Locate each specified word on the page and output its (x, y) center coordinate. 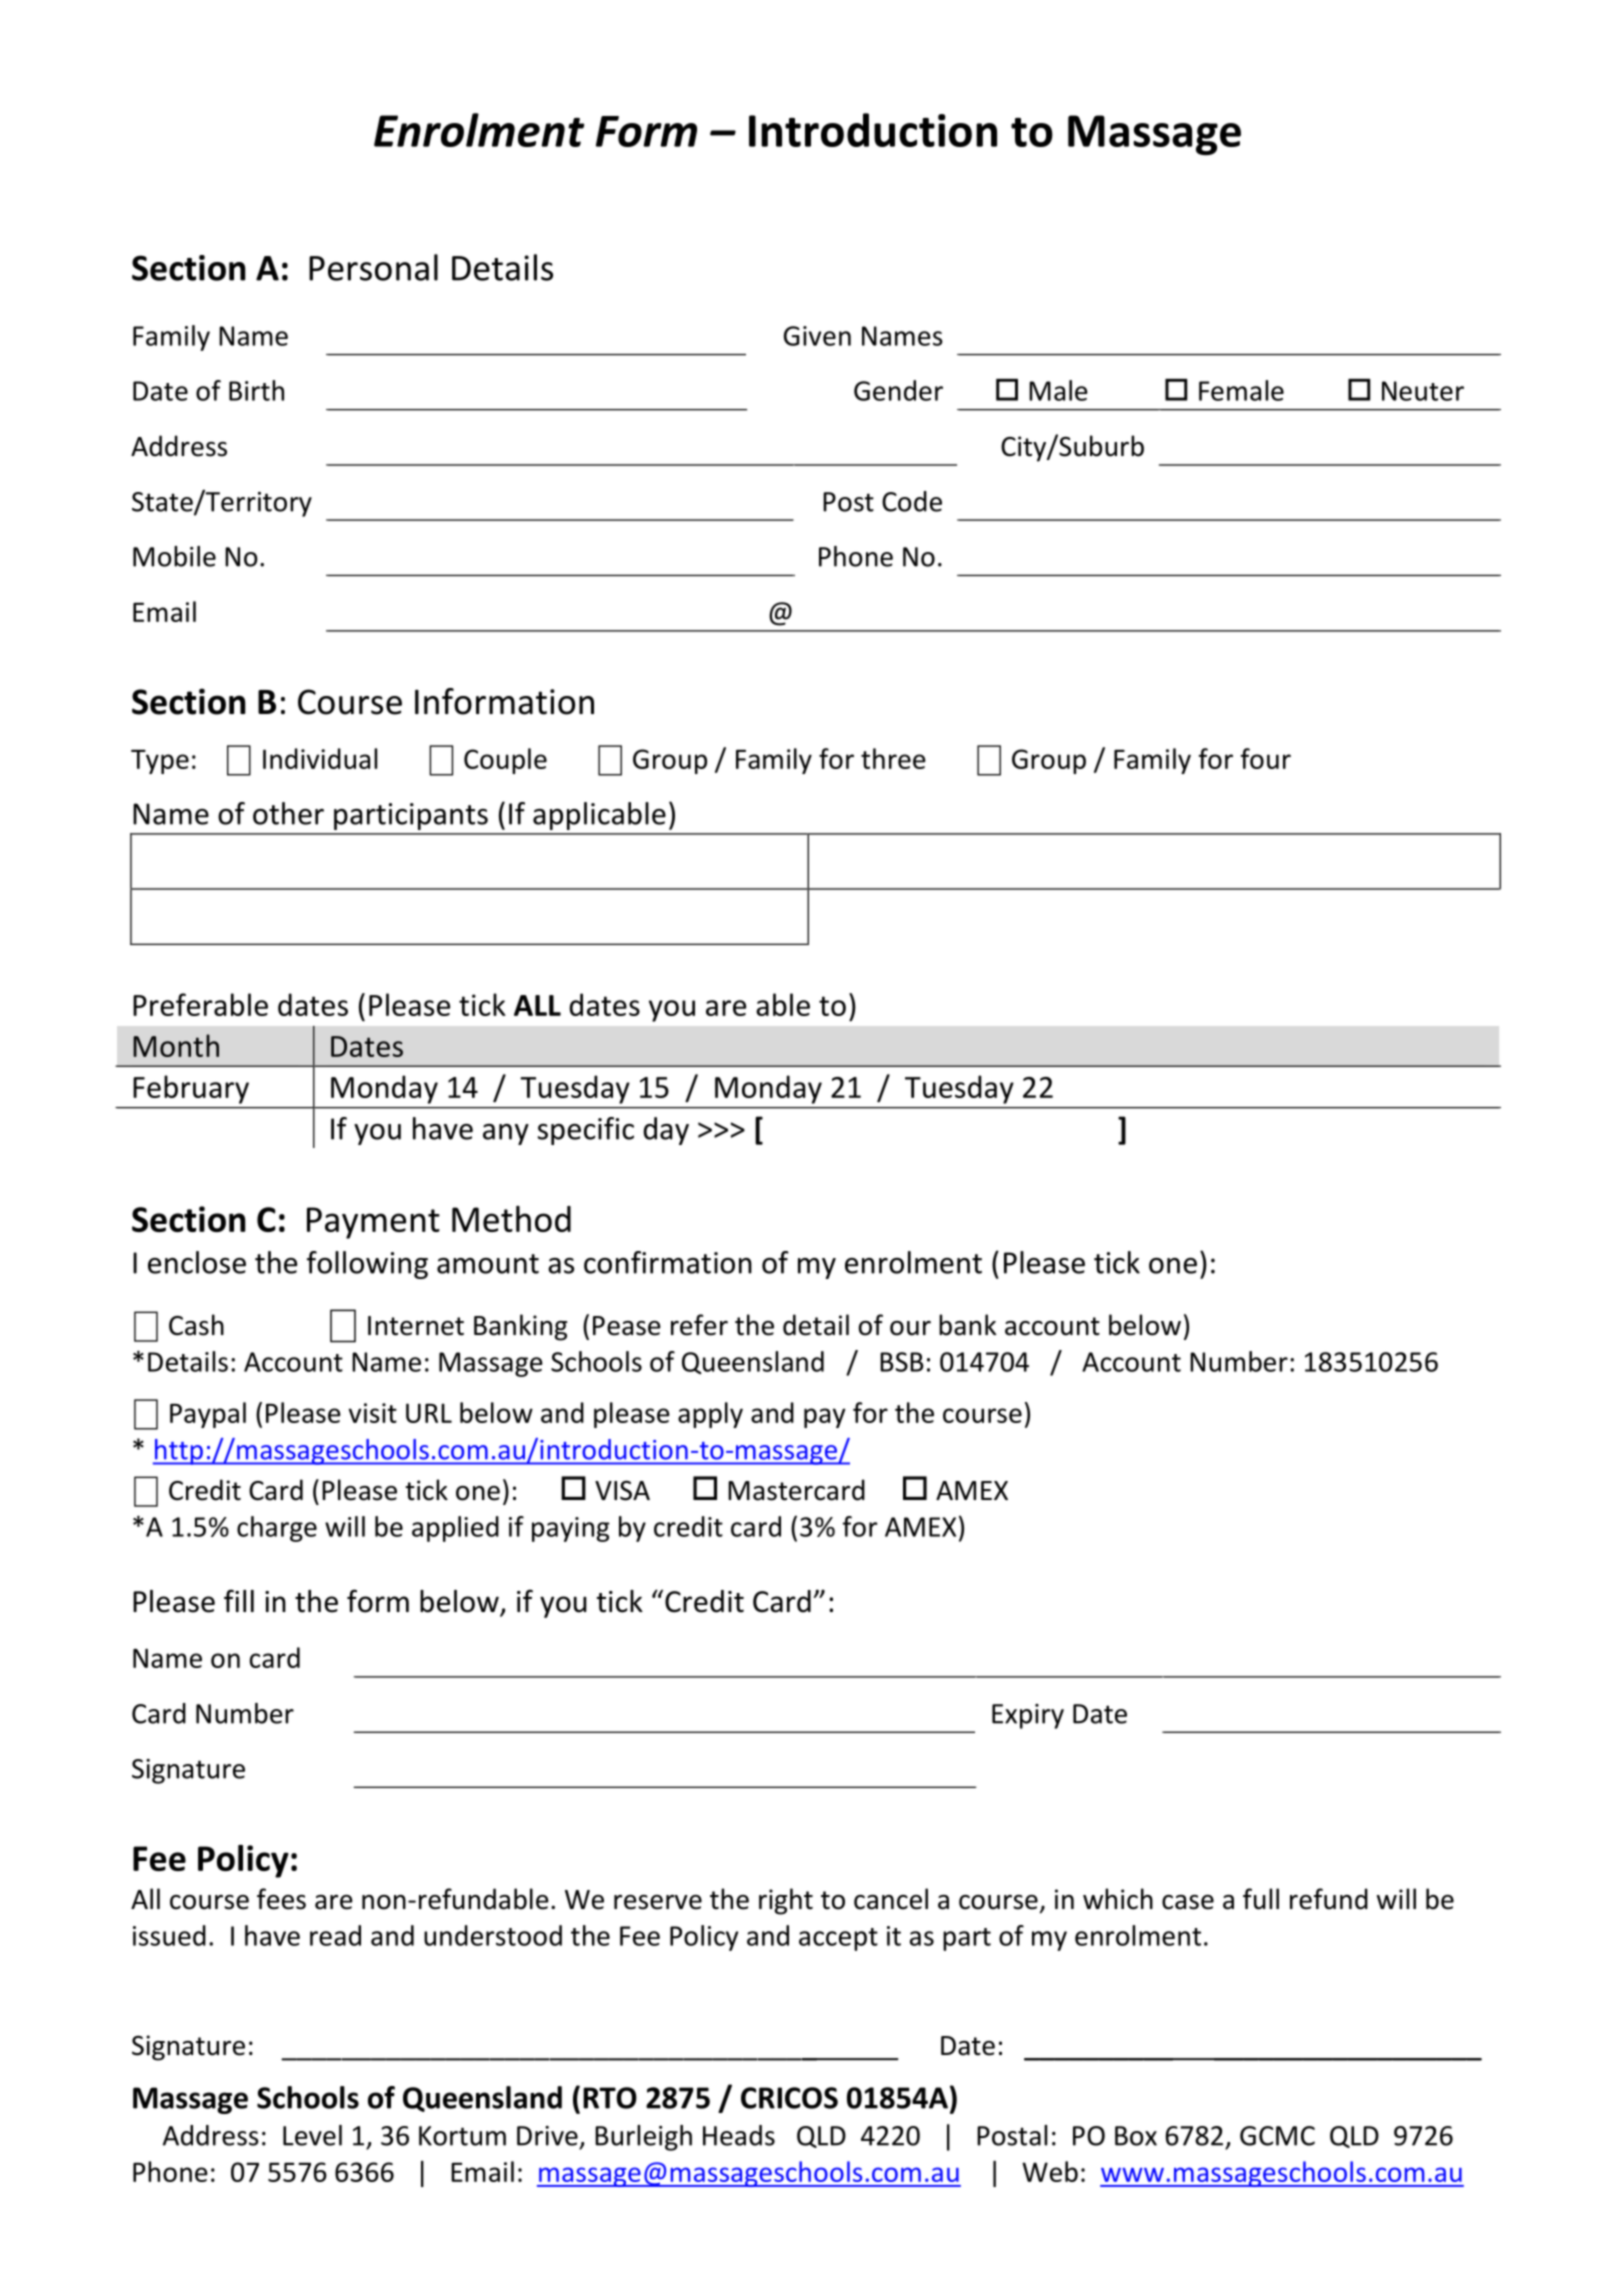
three (893, 758)
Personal (373, 267)
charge (277, 1529)
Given (817, 336)
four (1266, 758)
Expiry (1028, 1716)
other (288, 813)
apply (710, 1415)
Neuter (1423, 391)
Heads (739, 2135)
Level (312, 2135)
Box (1136, 2136)
